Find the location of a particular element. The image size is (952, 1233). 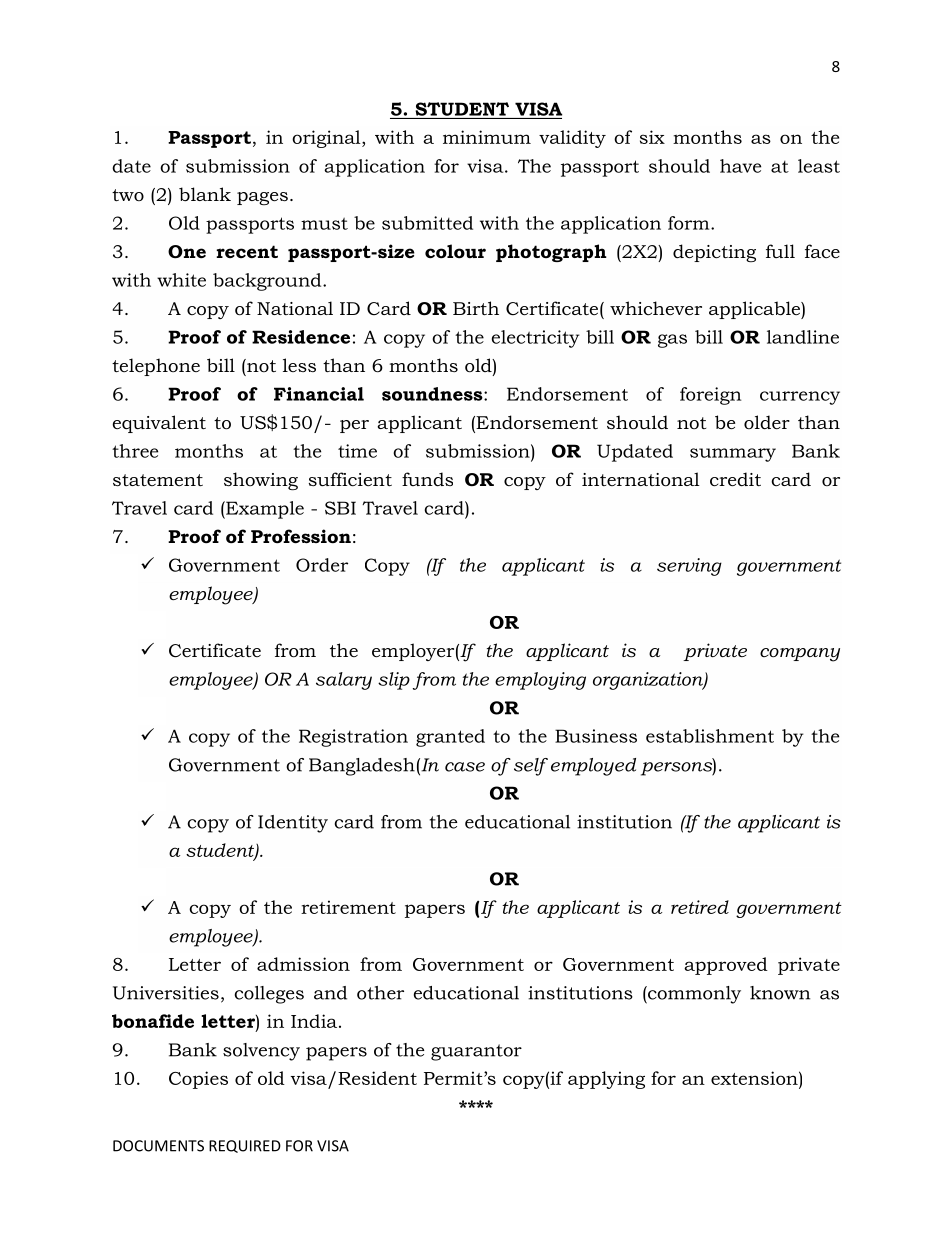

blank is located at coordinates (205, 194).
